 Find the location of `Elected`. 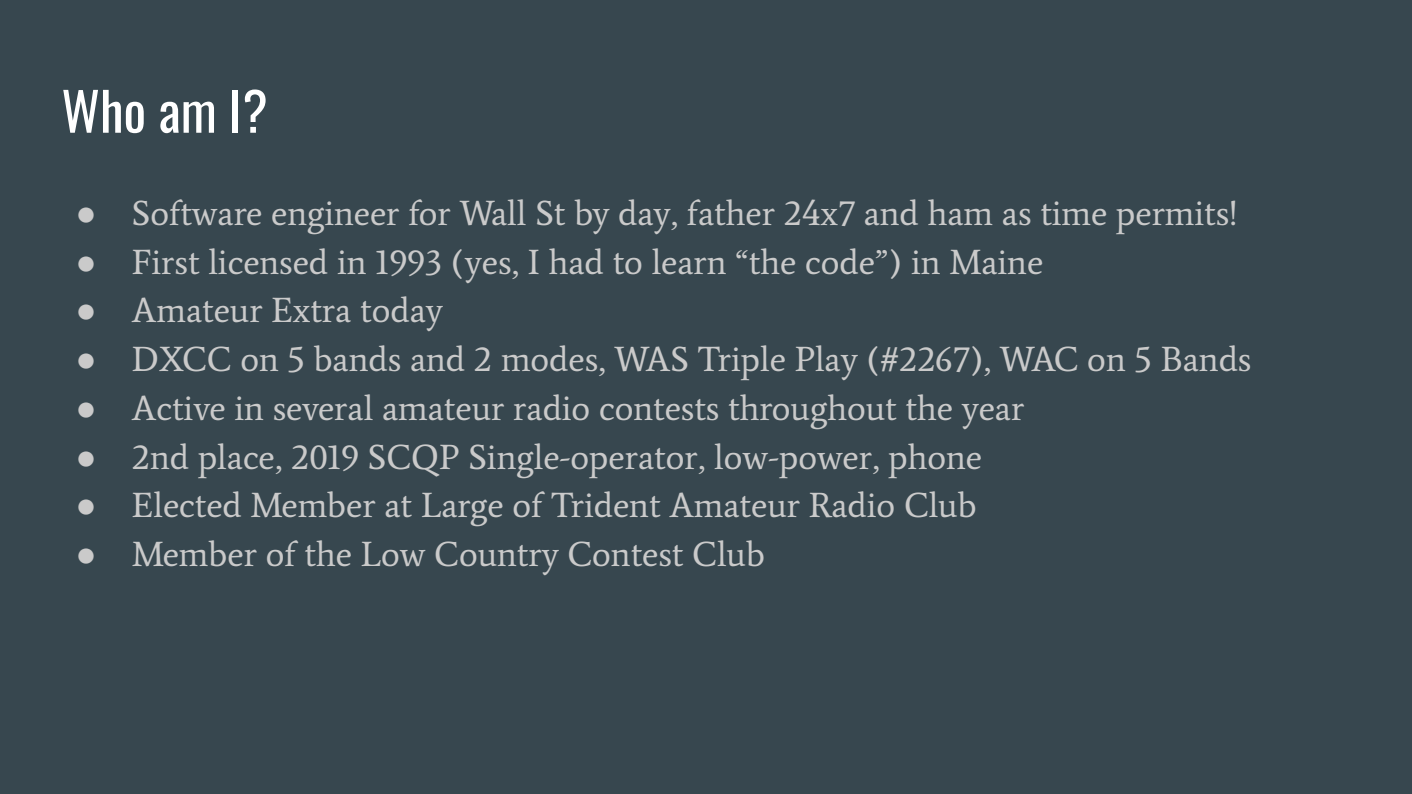

Elected is located at coordinates (186, 504).
